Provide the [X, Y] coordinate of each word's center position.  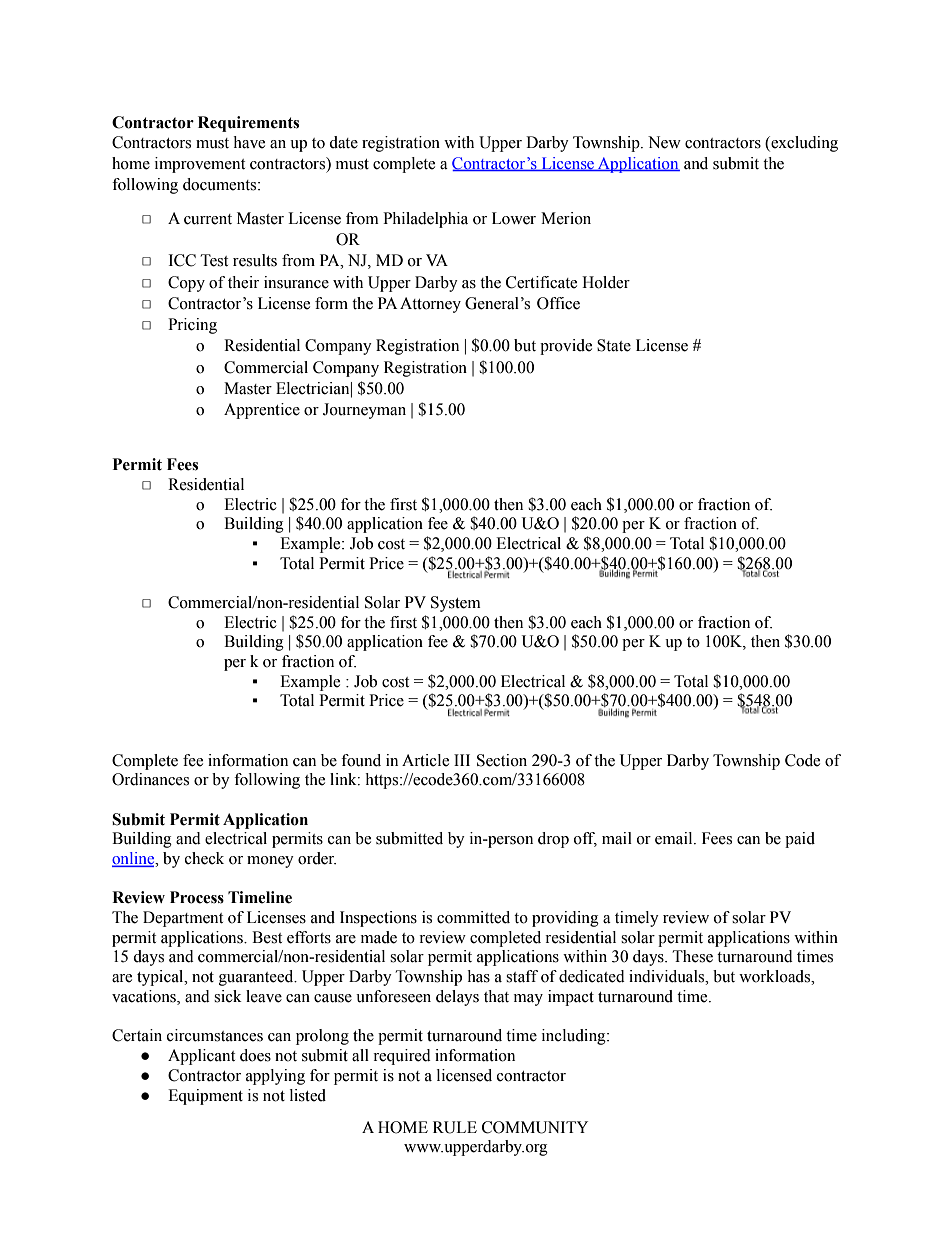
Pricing [192, 326]
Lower [514, 218]
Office [558, 303]
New [664, 142]
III [462, 760]
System [456, 604]
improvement [200, 165]
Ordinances [150, 779]
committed [473, 917]
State [614, 345]
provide [566, 347]
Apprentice [262, 411]
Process [197, 897]
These [693, 956]
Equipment [205, 1097]
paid [800, 840]
